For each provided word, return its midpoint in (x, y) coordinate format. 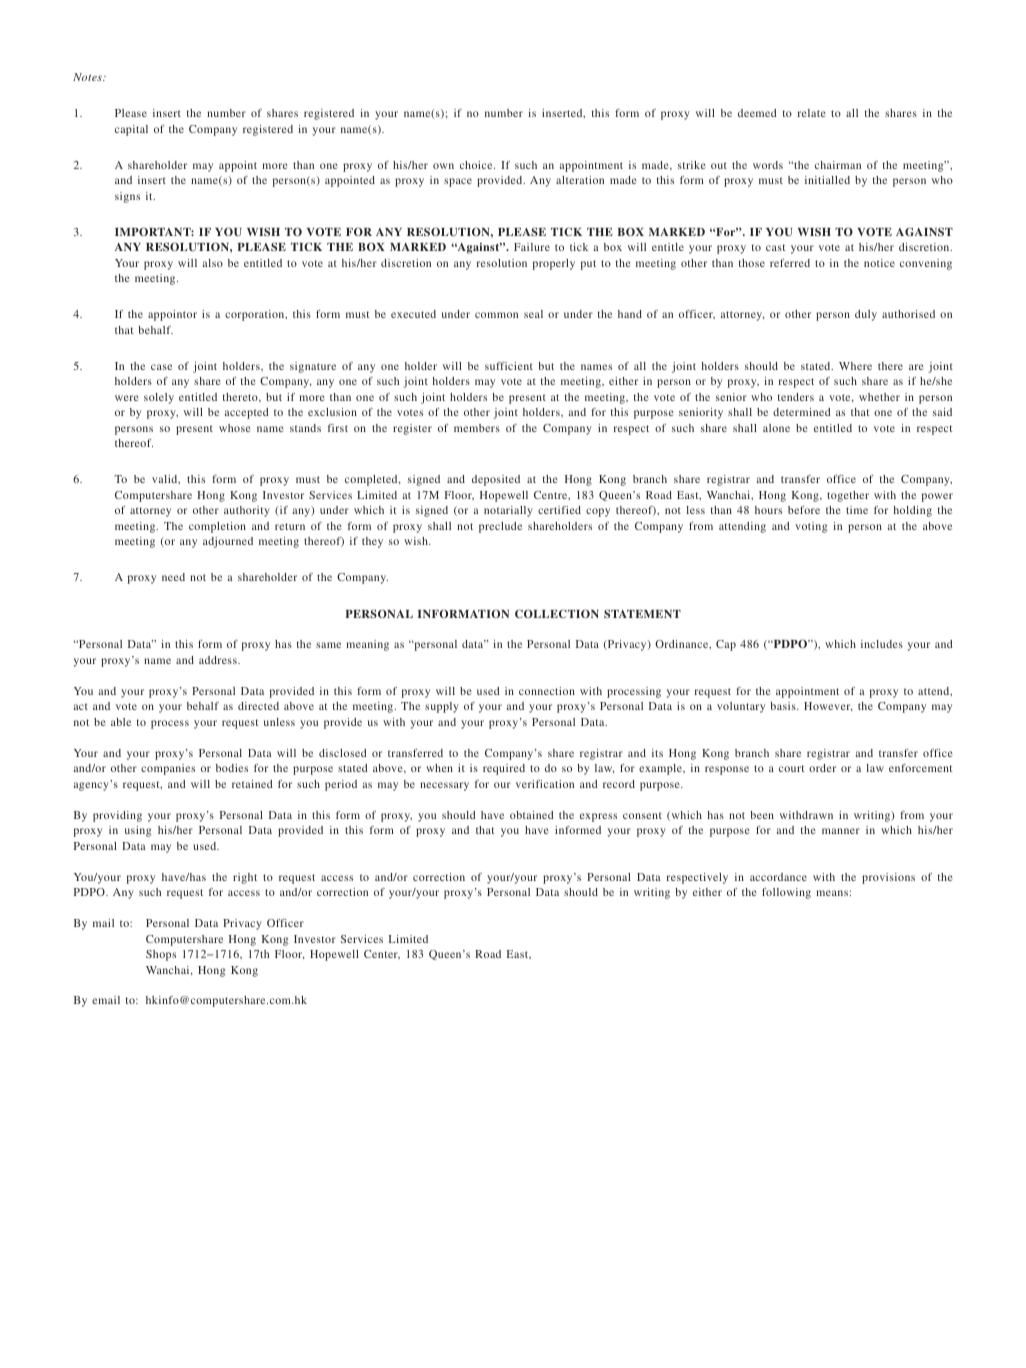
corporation (256, 315)
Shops (161, 955)
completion (217, 527)
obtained (532, 815)
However (828, 707)
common (496, 315)
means (832, 893)
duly (866, 315)
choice (477, 165)
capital (131, 130)
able (121, 722)
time (857, 510)
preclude (500, 527)
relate (812, 113)
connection (547, 691)
